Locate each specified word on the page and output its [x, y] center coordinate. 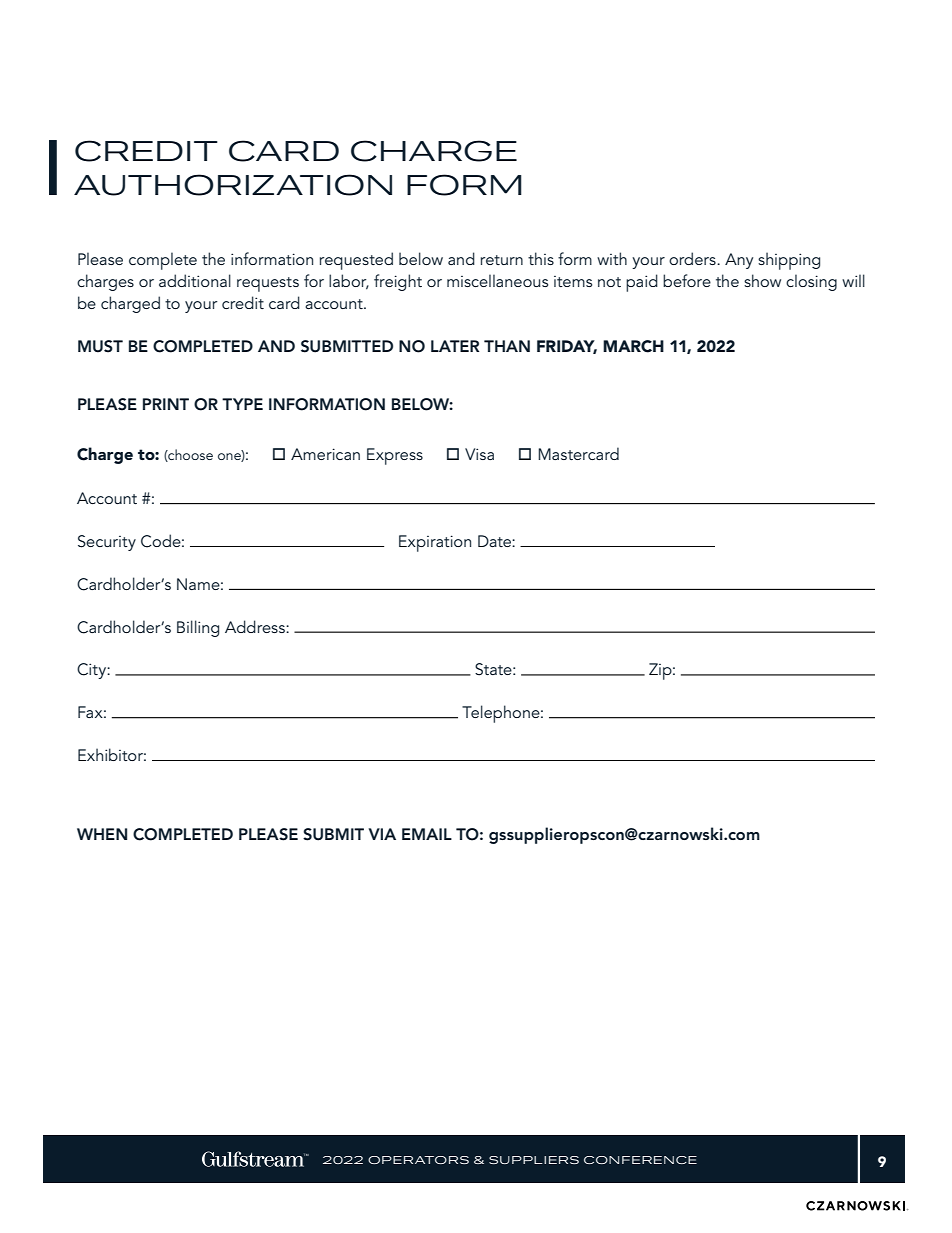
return [502, 260]
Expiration [435, 543]
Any [739, 261]
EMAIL [427, 834]
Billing [198, 628]
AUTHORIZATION [233, 185]
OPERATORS [418, 1160]
